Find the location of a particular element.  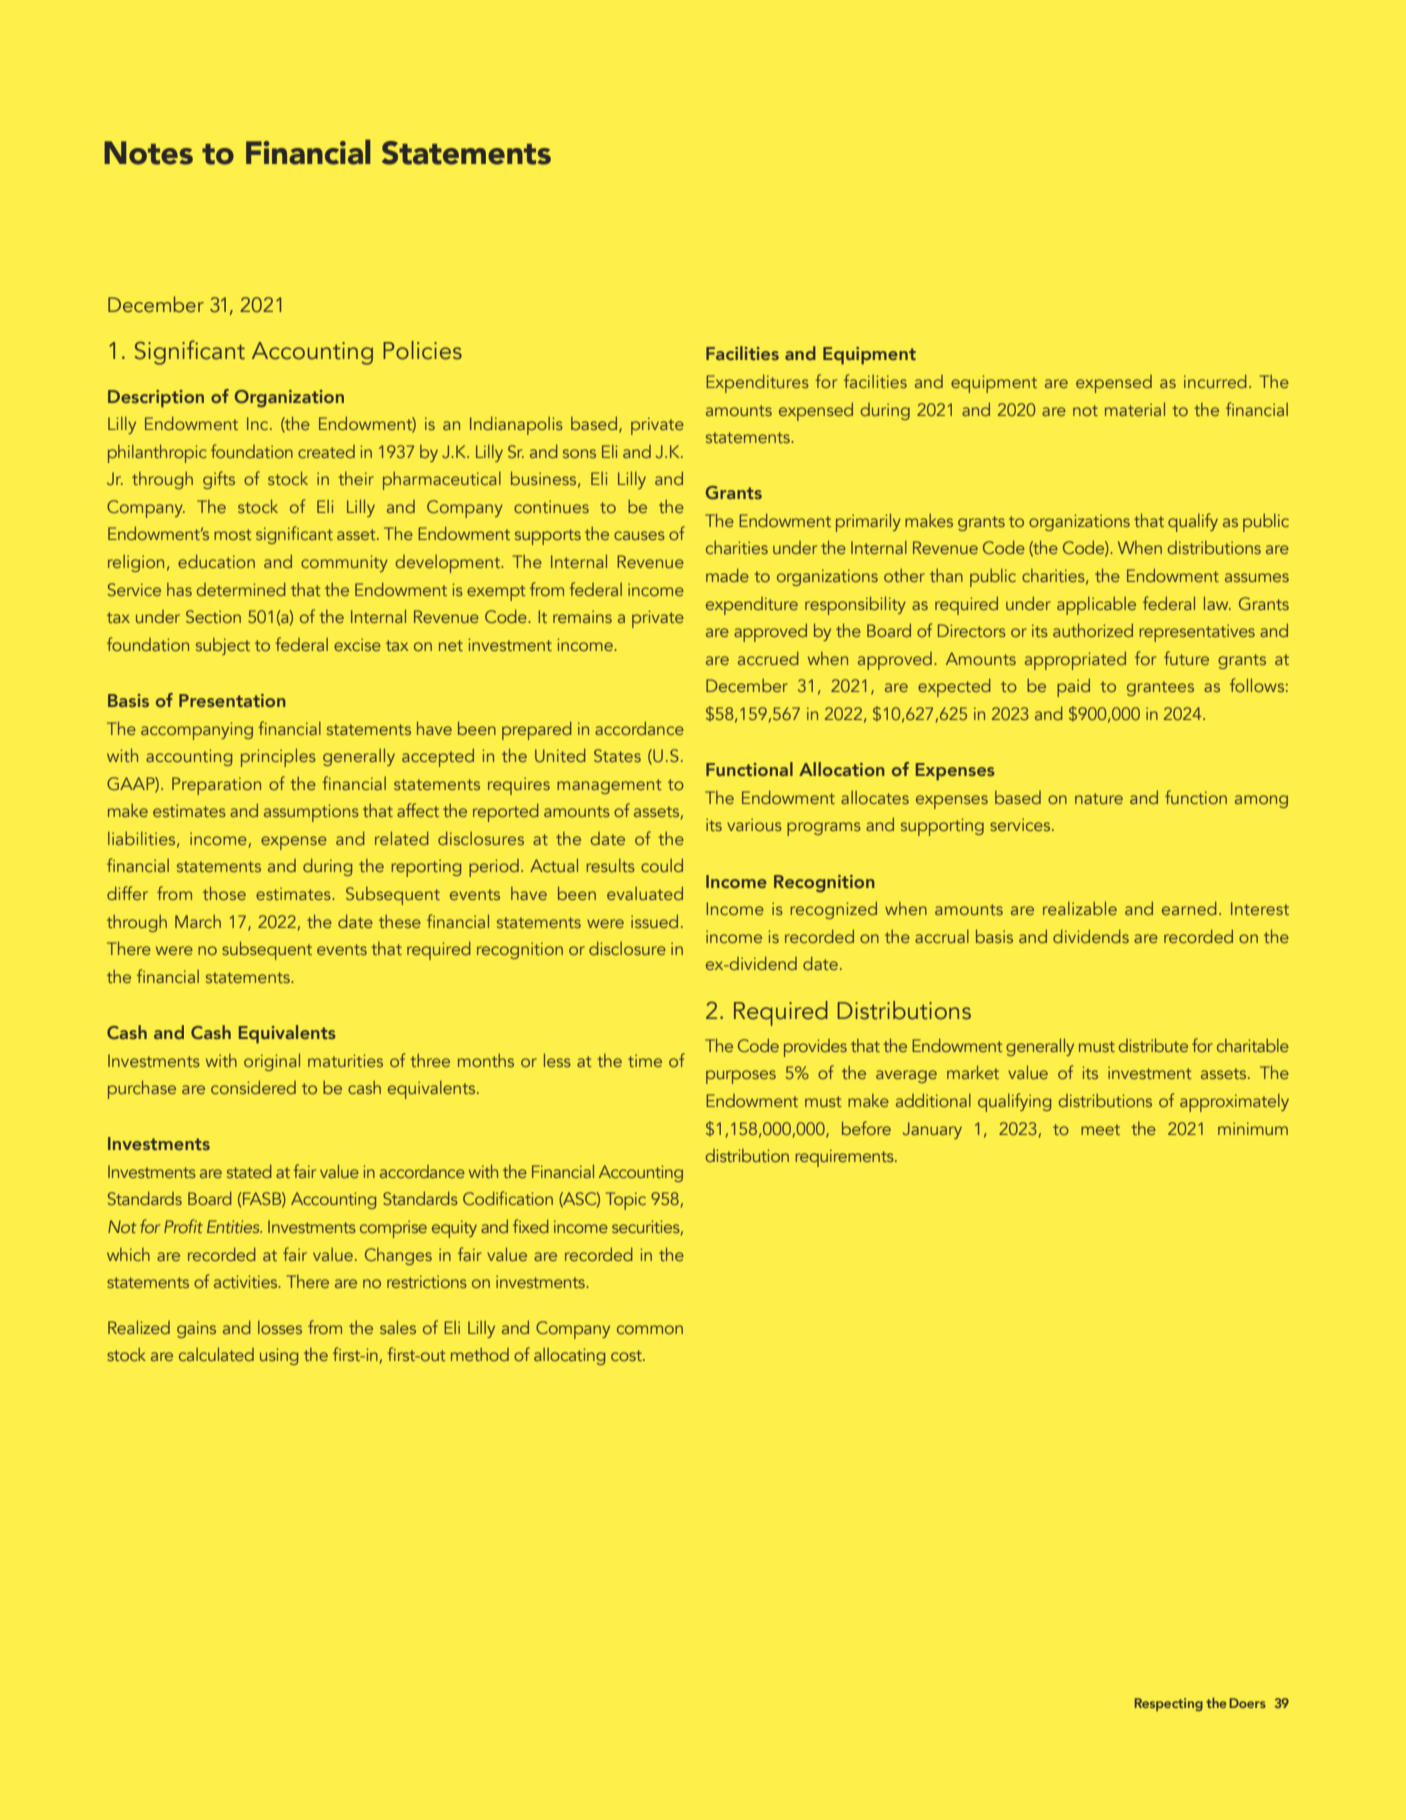

using is located at coordinates (279, 1356).
